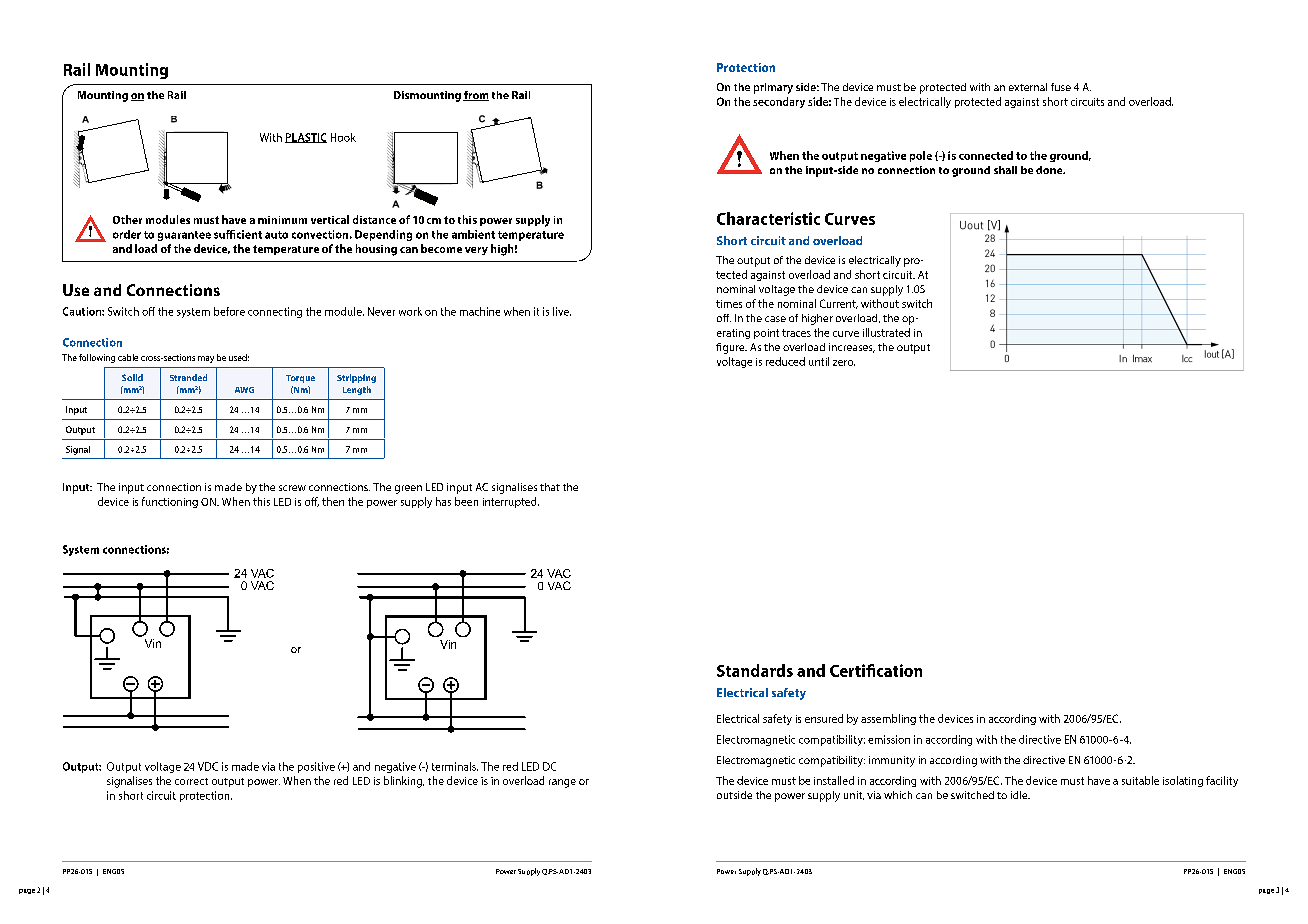  I want to click on Certification, so click(876, 670).
